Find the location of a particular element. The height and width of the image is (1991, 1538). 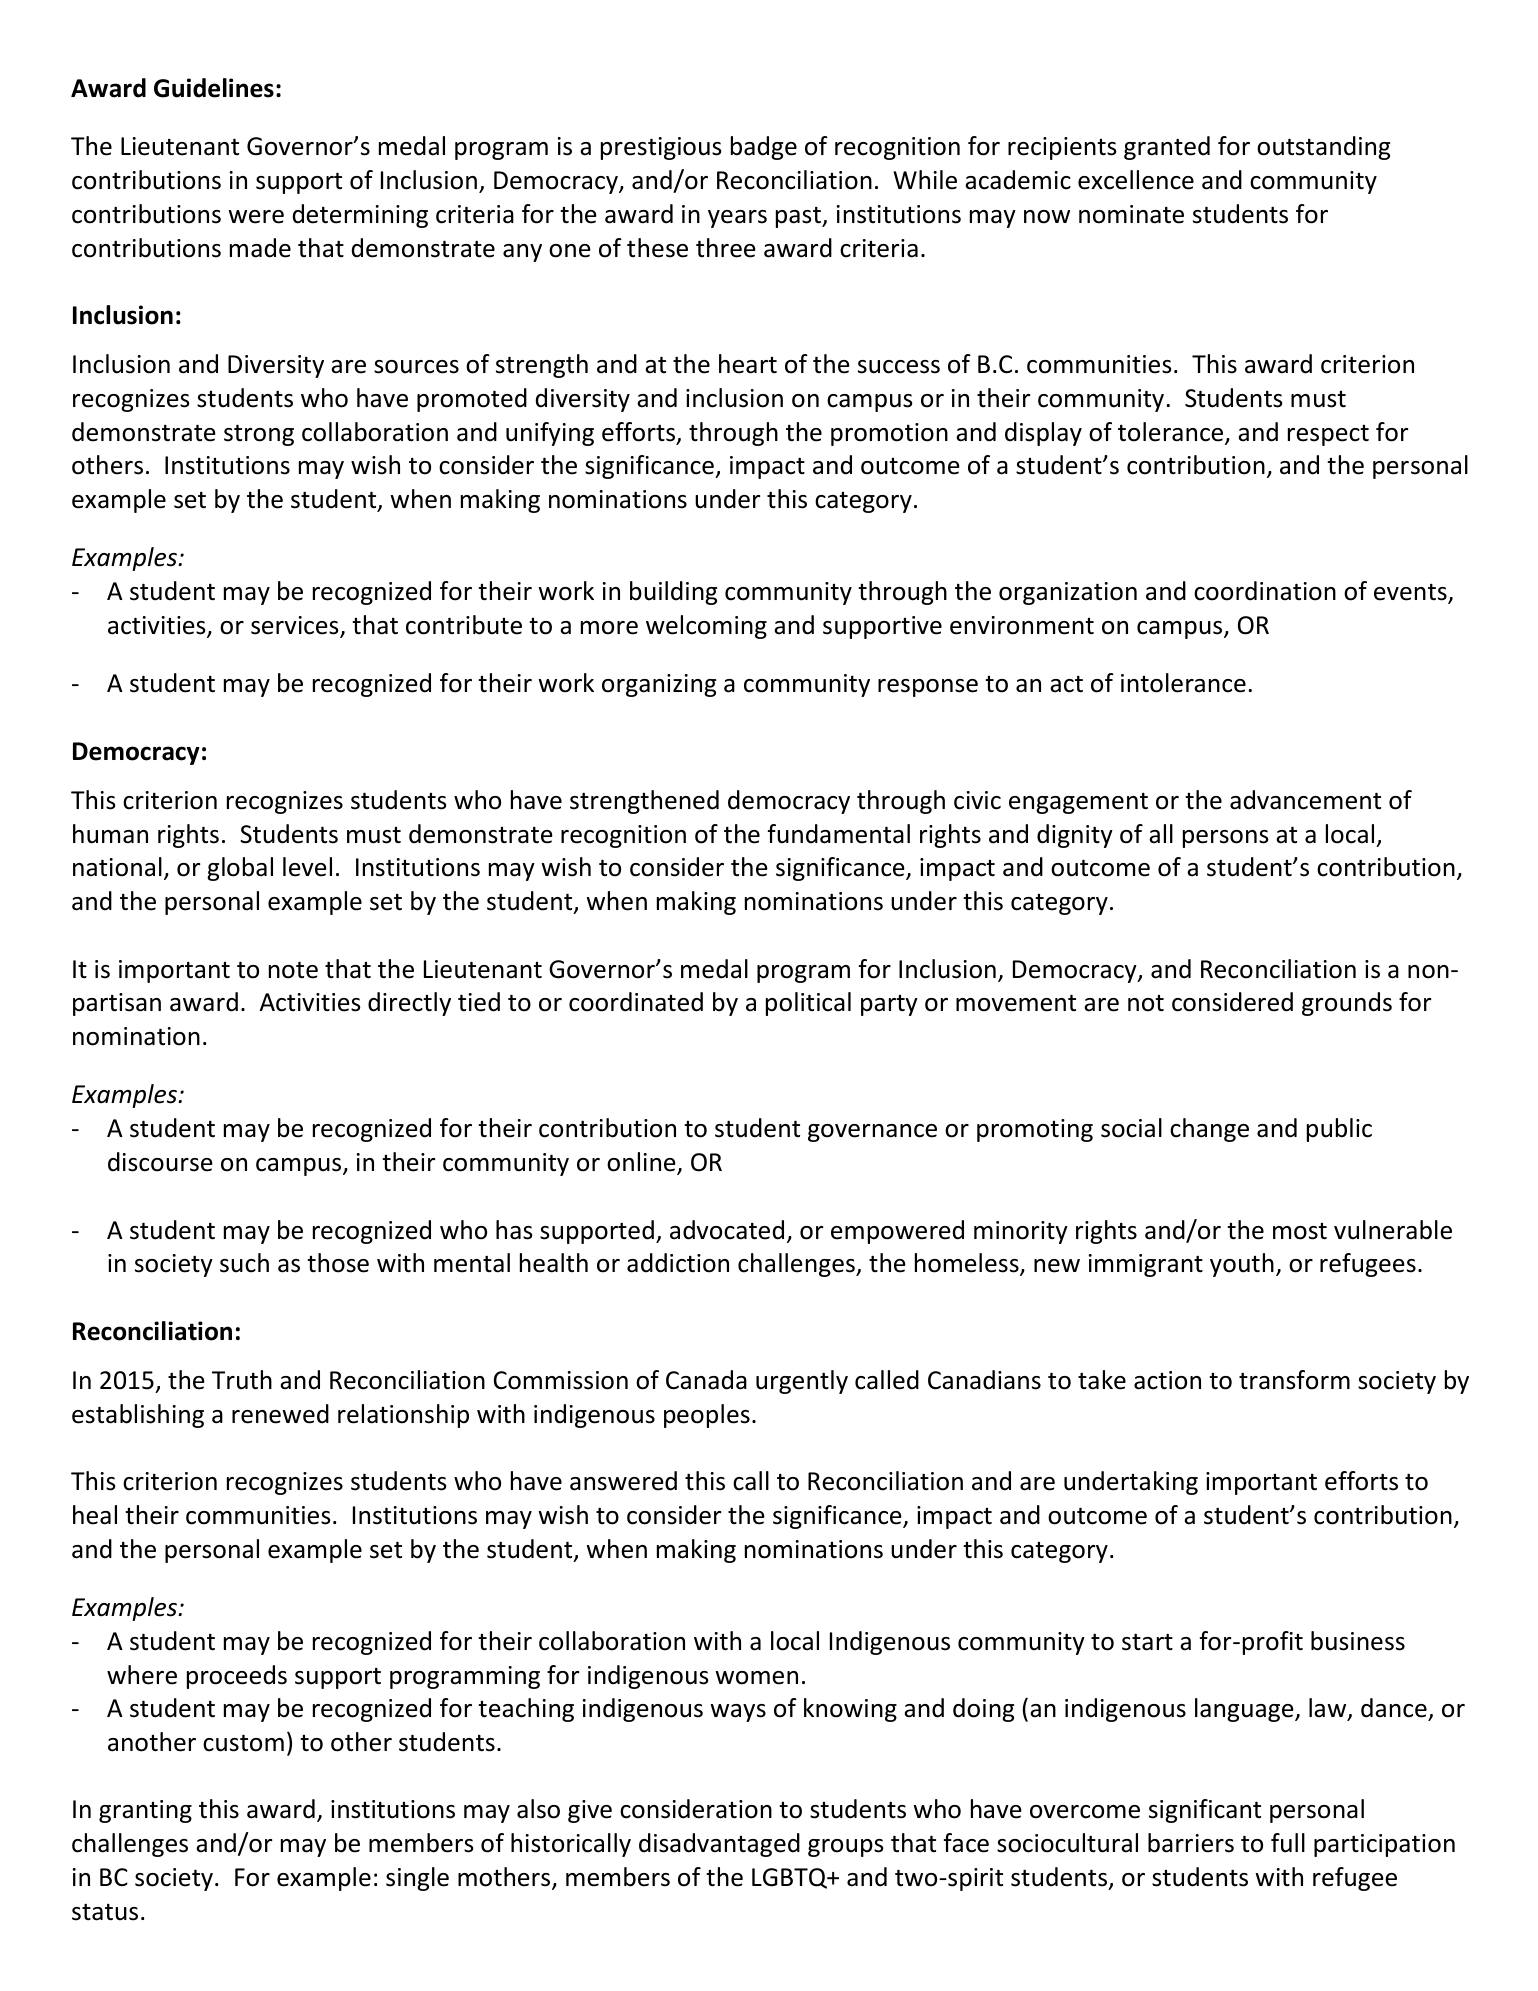

outstanding is located at coordinates (1323, 148).
